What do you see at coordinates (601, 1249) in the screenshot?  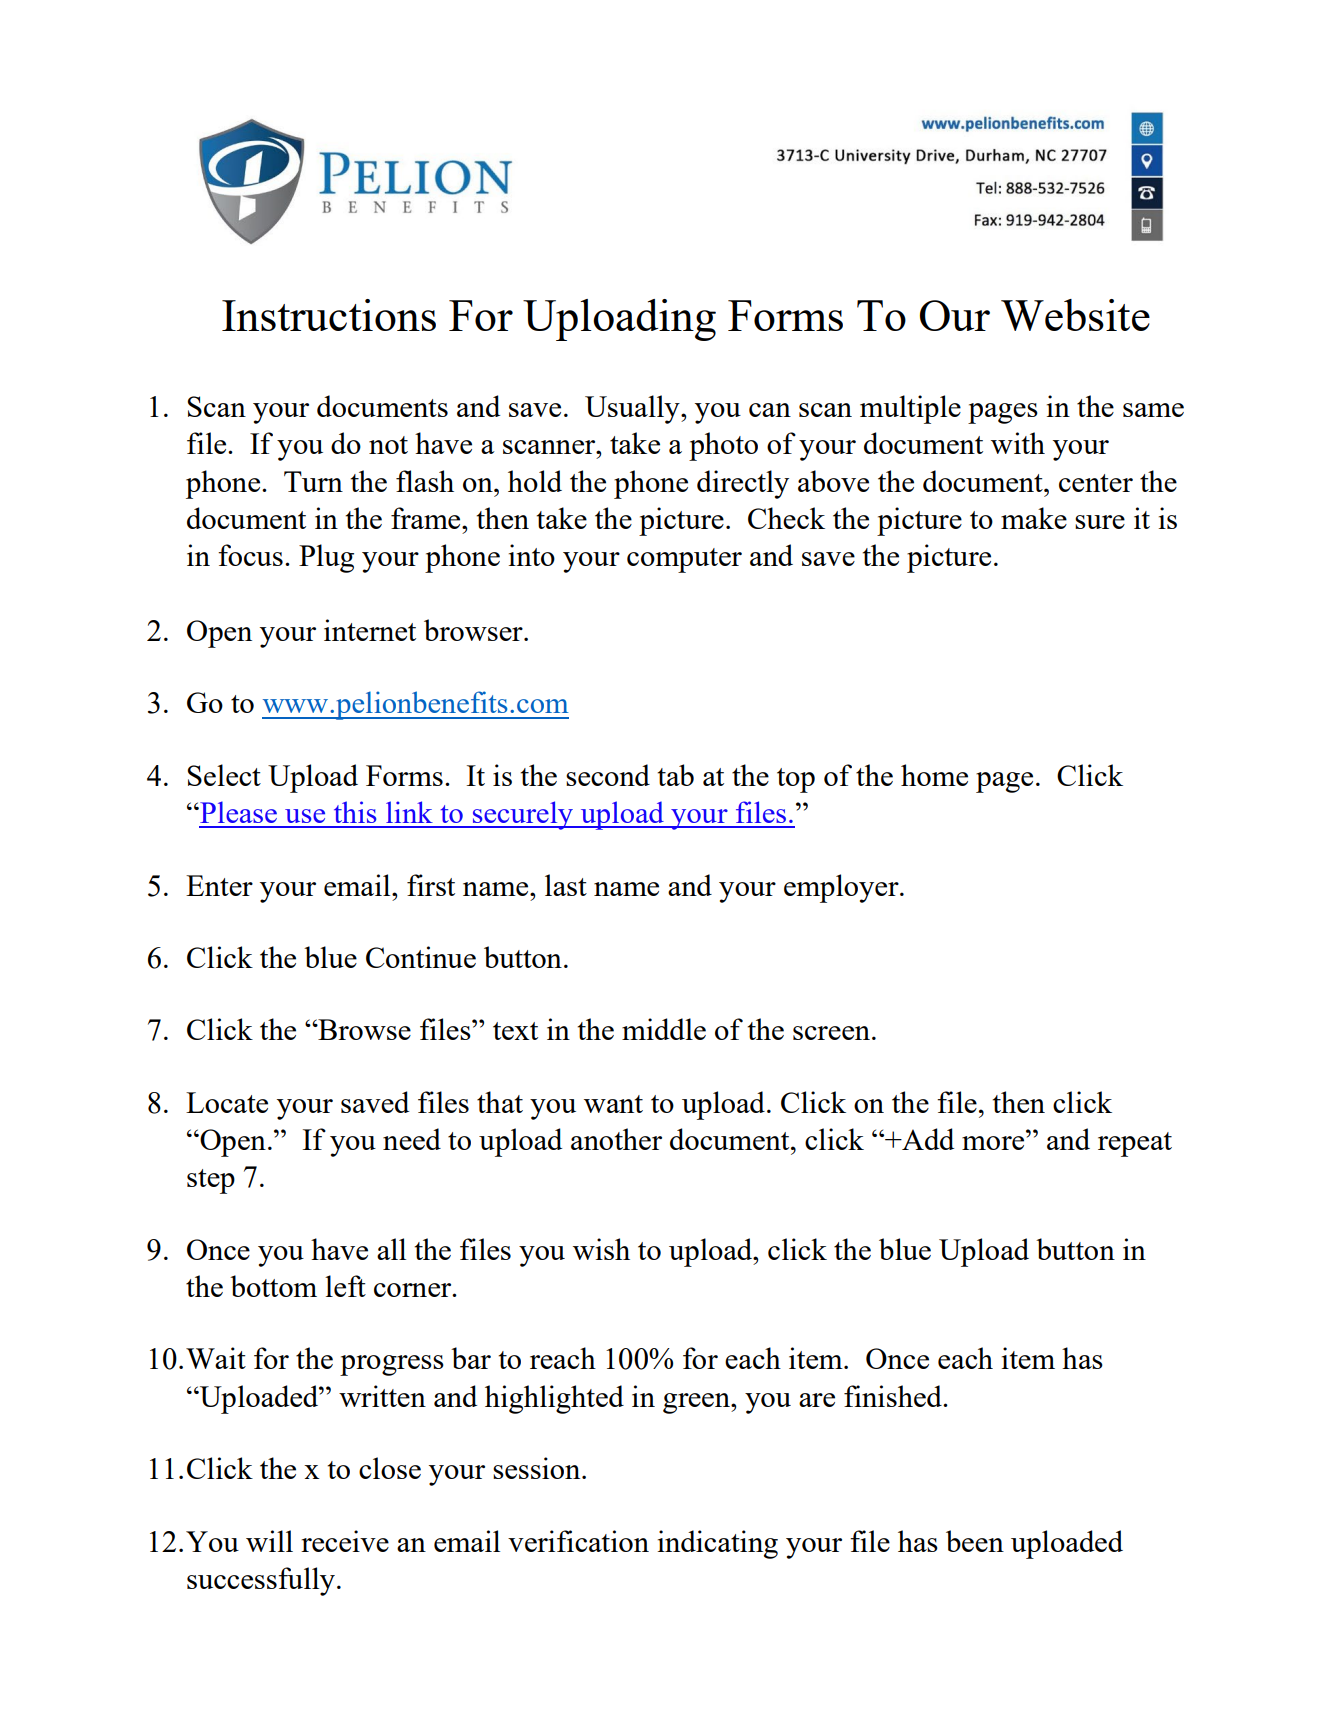 I see `wish` at bounding box center [601, 1249].
